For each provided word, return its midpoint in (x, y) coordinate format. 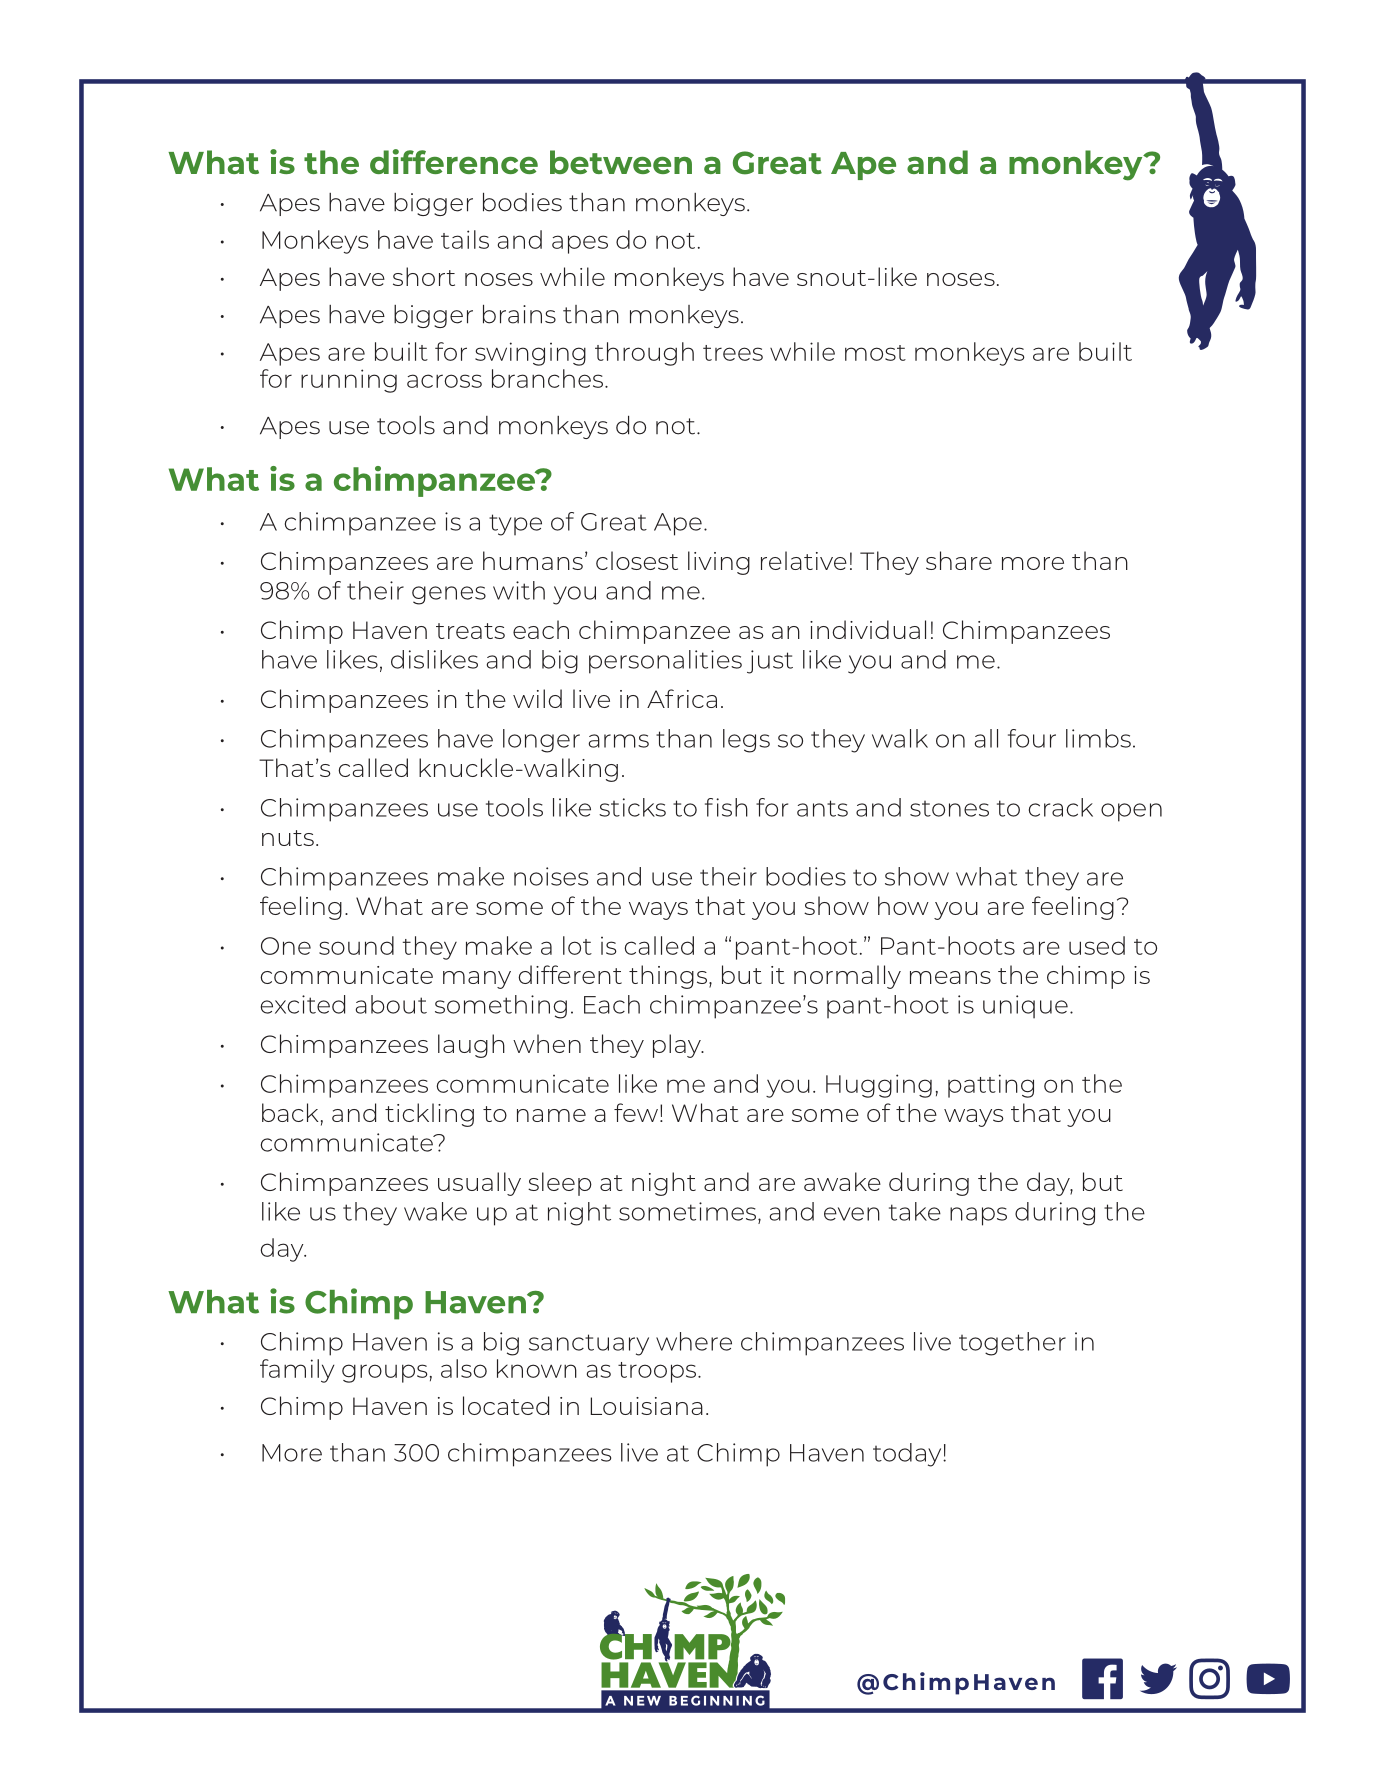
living (719, 563)
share (959, 560)
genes (449, 595)
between (621, 162)
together (1012, 1344)
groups (385, 1373)
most (875, 353)
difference (454, 161)
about (391, 1004)
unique (1025, 1007)
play (678, 1046)
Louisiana (647, 1406)
